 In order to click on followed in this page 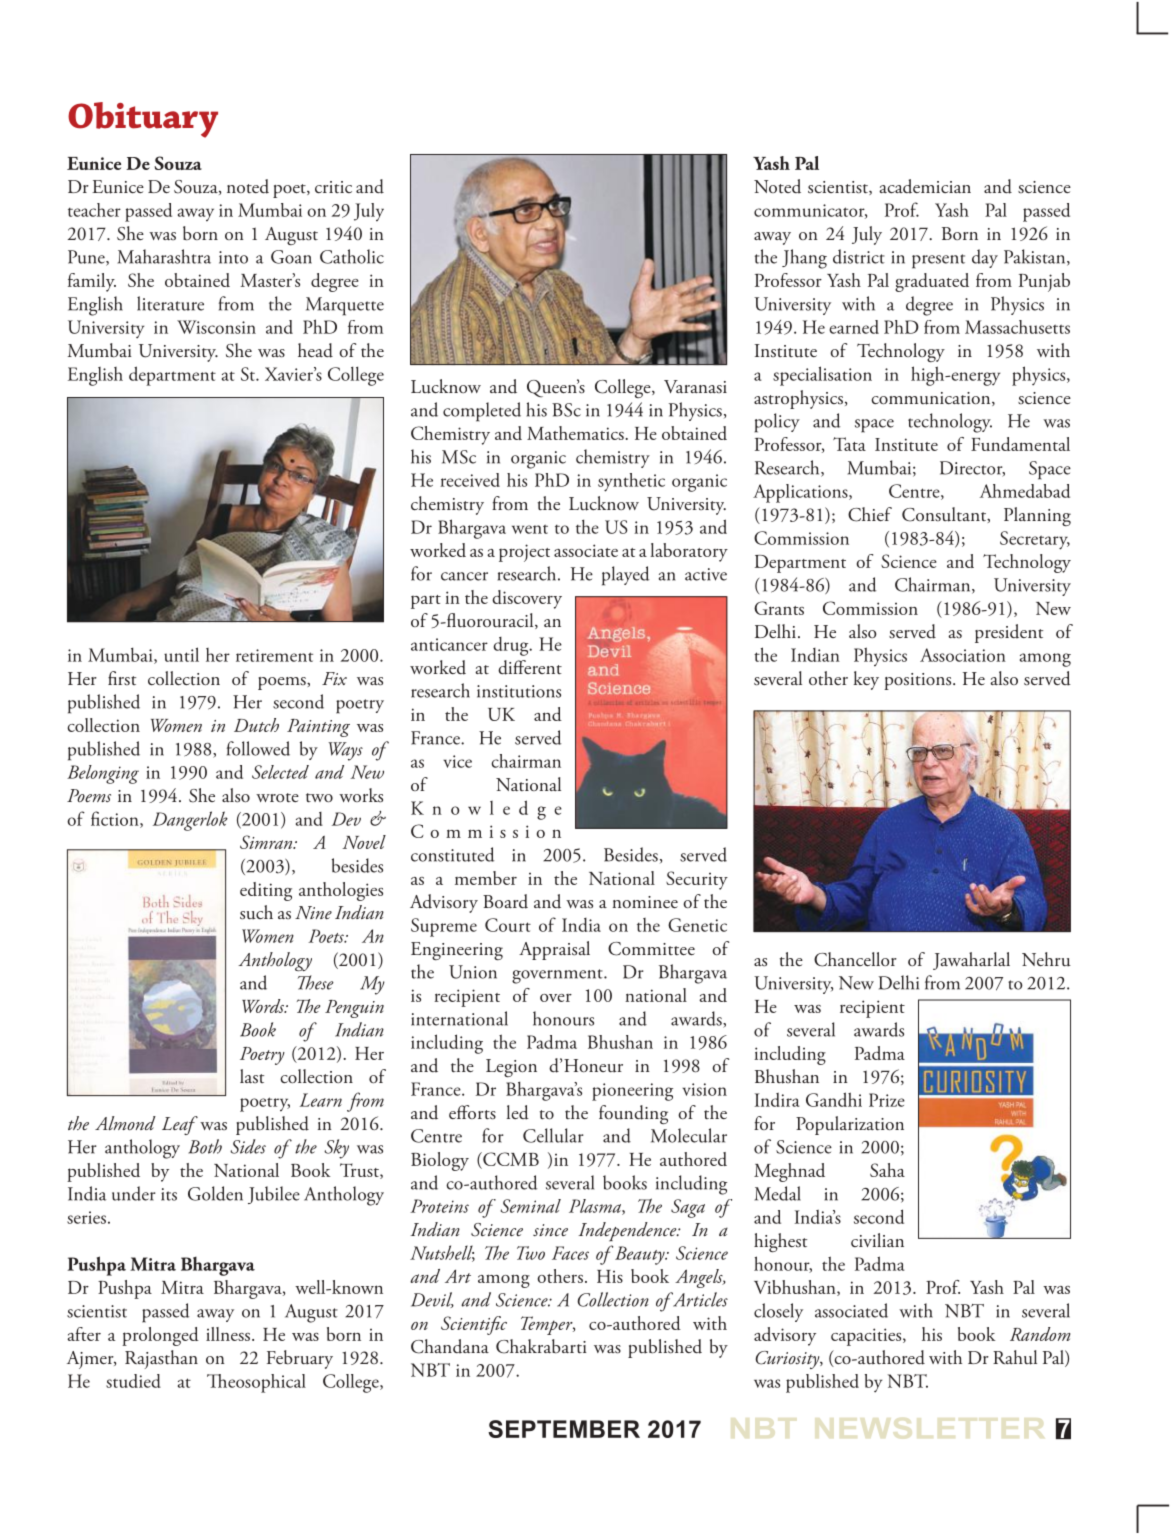, I will do `click(258, 748)`.
